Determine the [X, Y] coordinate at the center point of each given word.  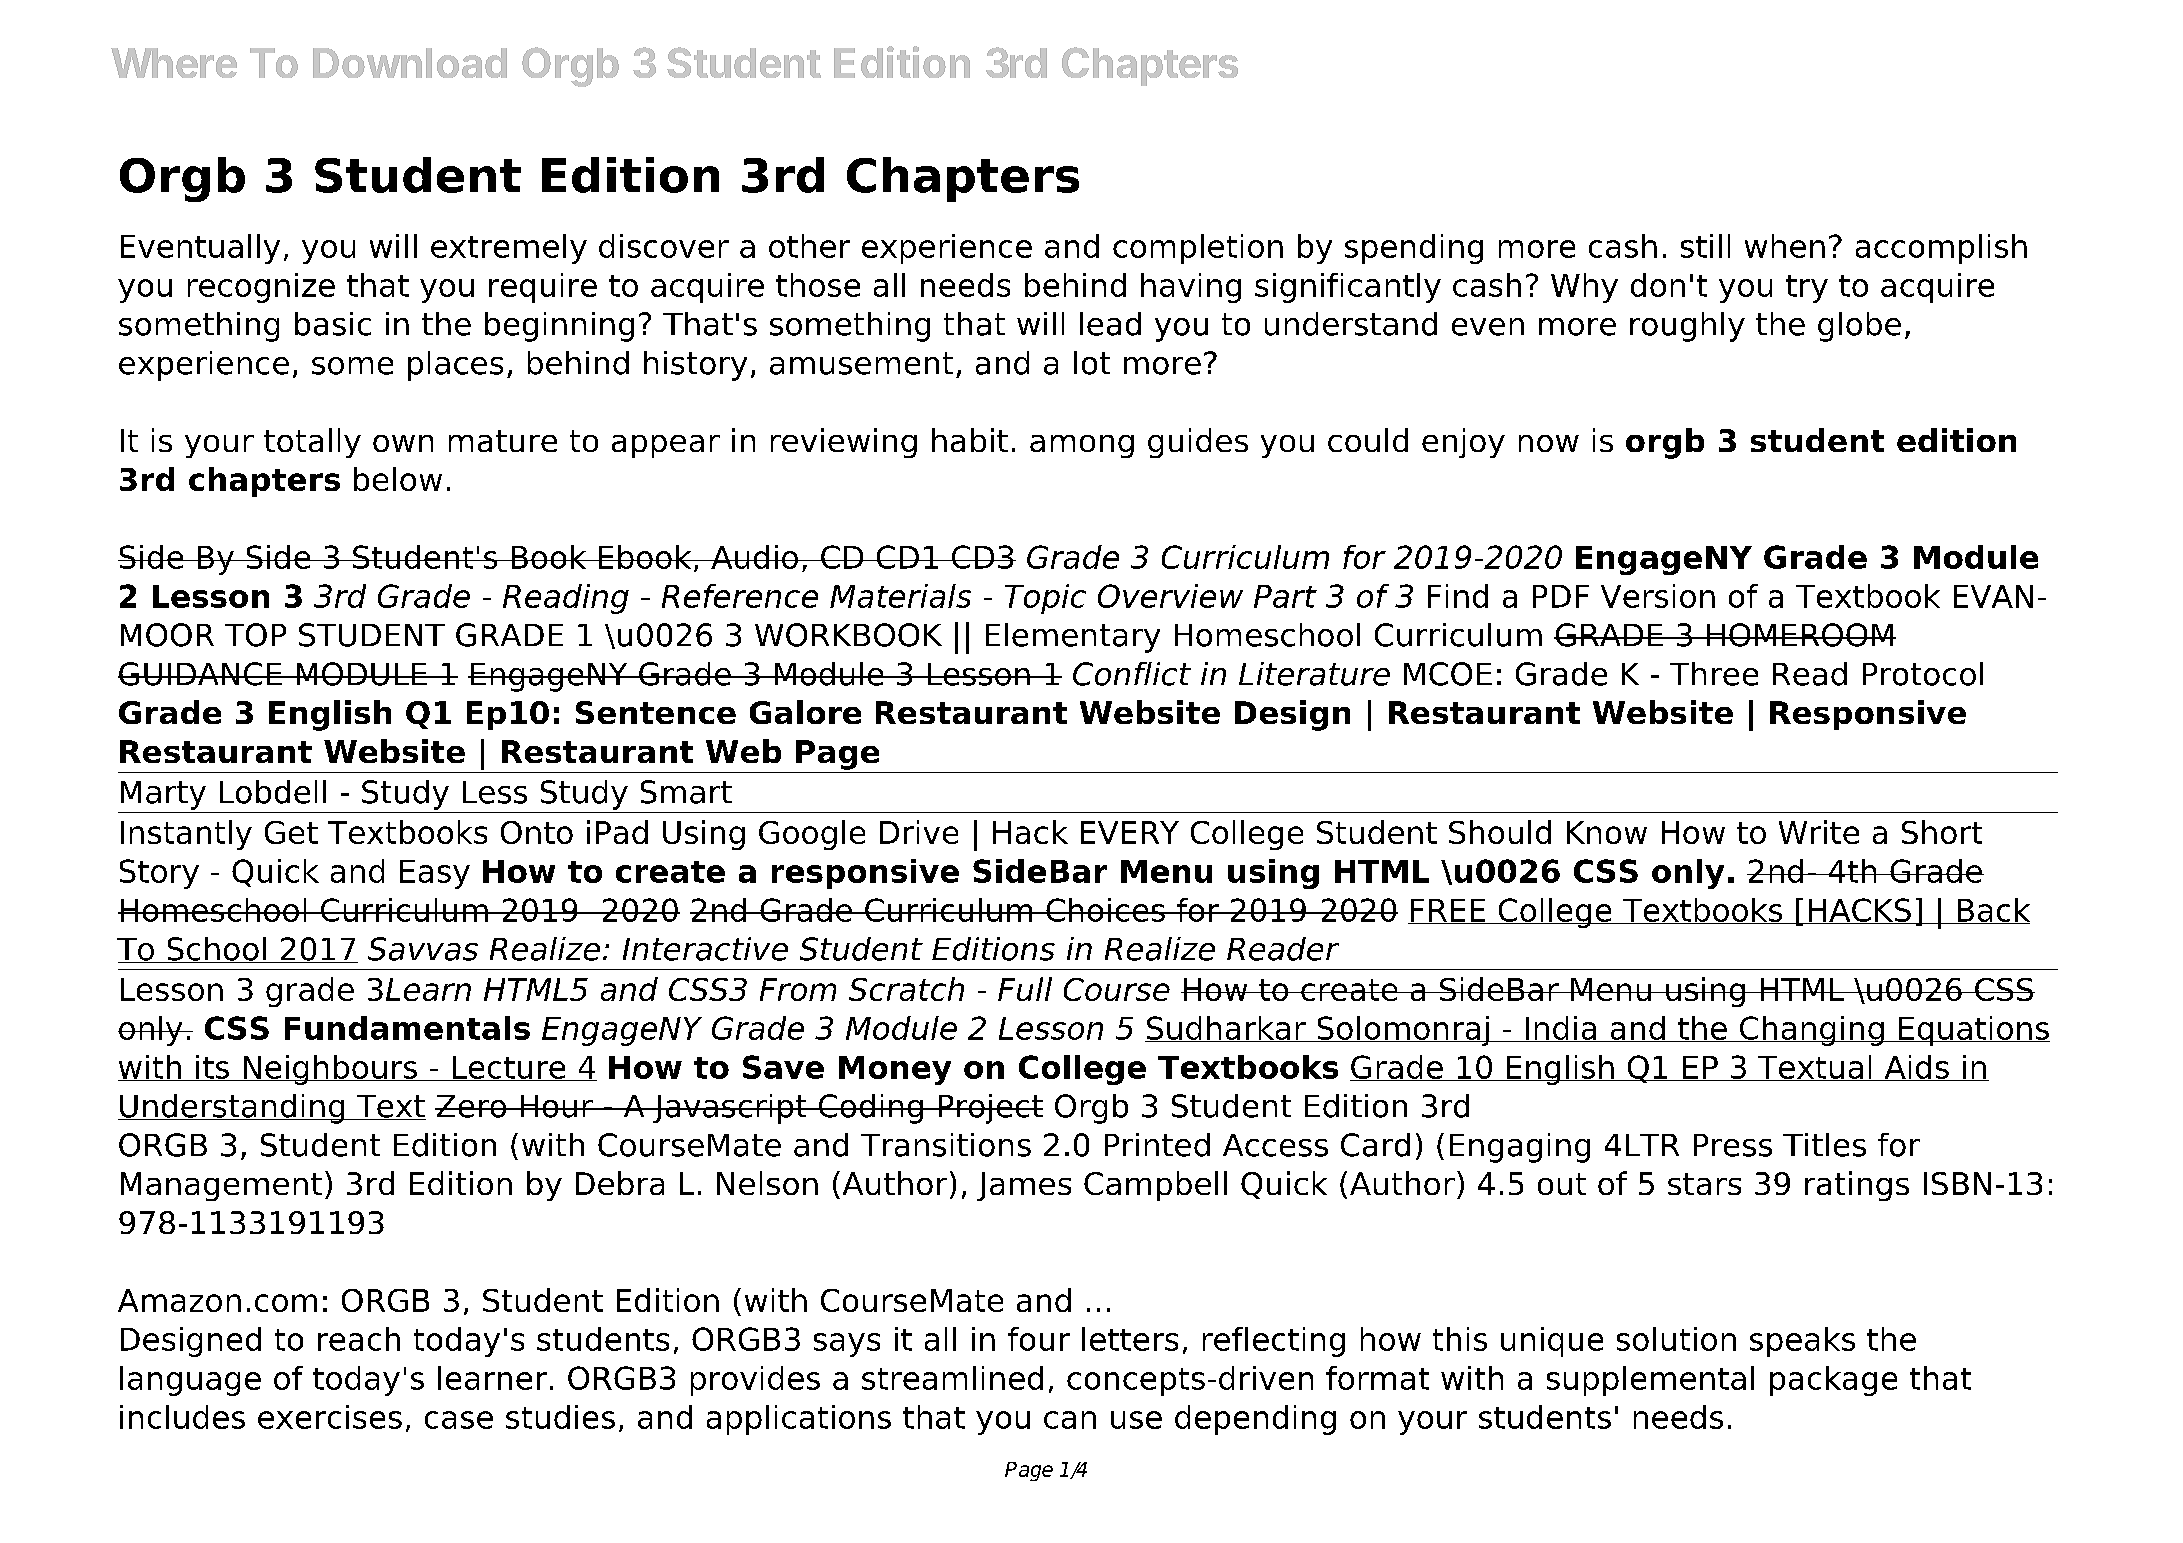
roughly [1687, 327]
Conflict [1132, 674]
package [1833, 1381]
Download [410, 63]
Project [989, 1109]
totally [312, 443]
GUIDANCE [201, 674]
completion [1198, 249]
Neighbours [330, 1070]
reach [359, 1339]
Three [1714, 674]
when [1785, 246]
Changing [1812, 1031]
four [1039, 1339]
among [1082, 446]
